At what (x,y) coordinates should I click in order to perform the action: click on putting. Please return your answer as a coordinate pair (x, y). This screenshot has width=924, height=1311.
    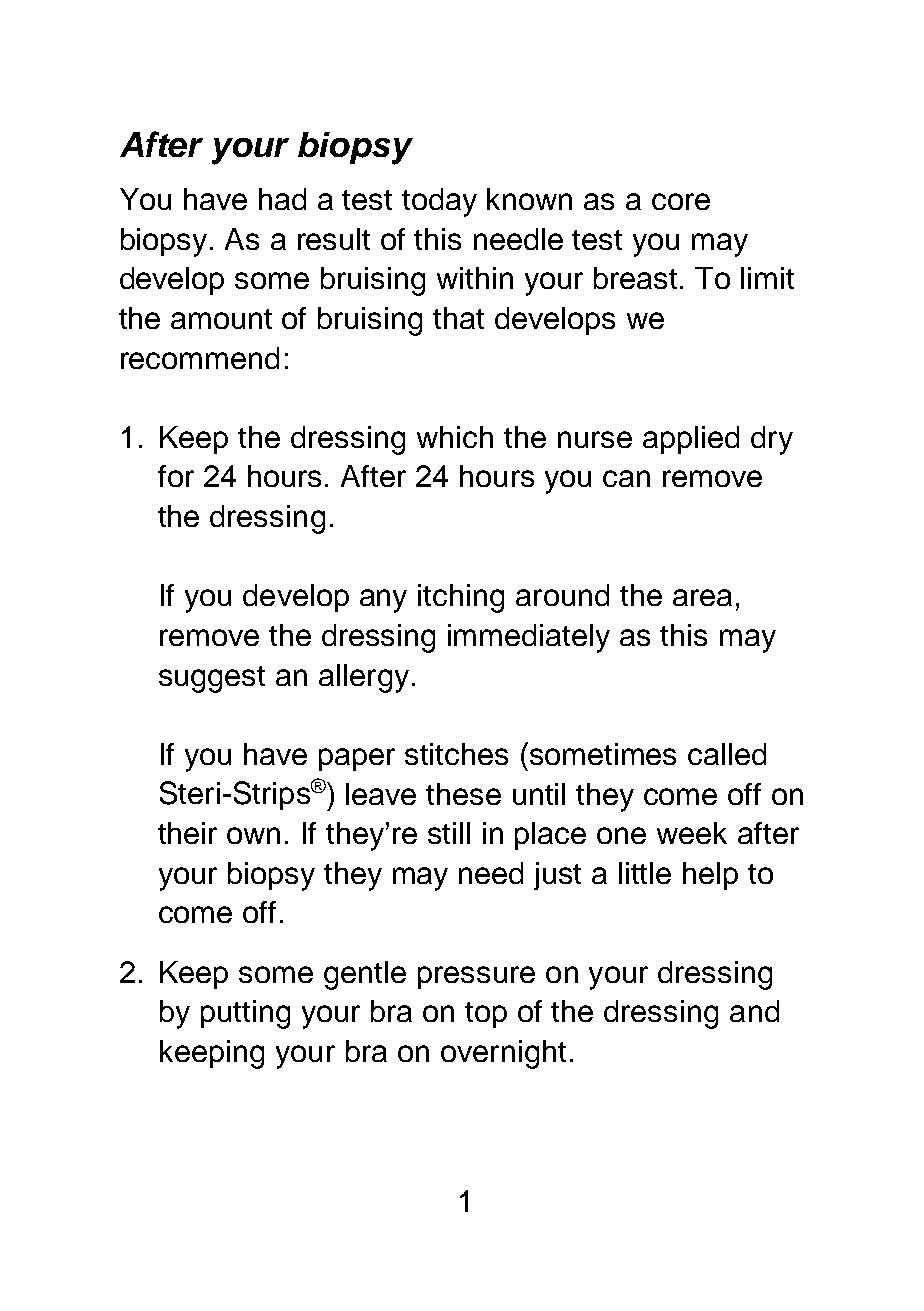
    Looking at the image, I should click on (245, 1014).
